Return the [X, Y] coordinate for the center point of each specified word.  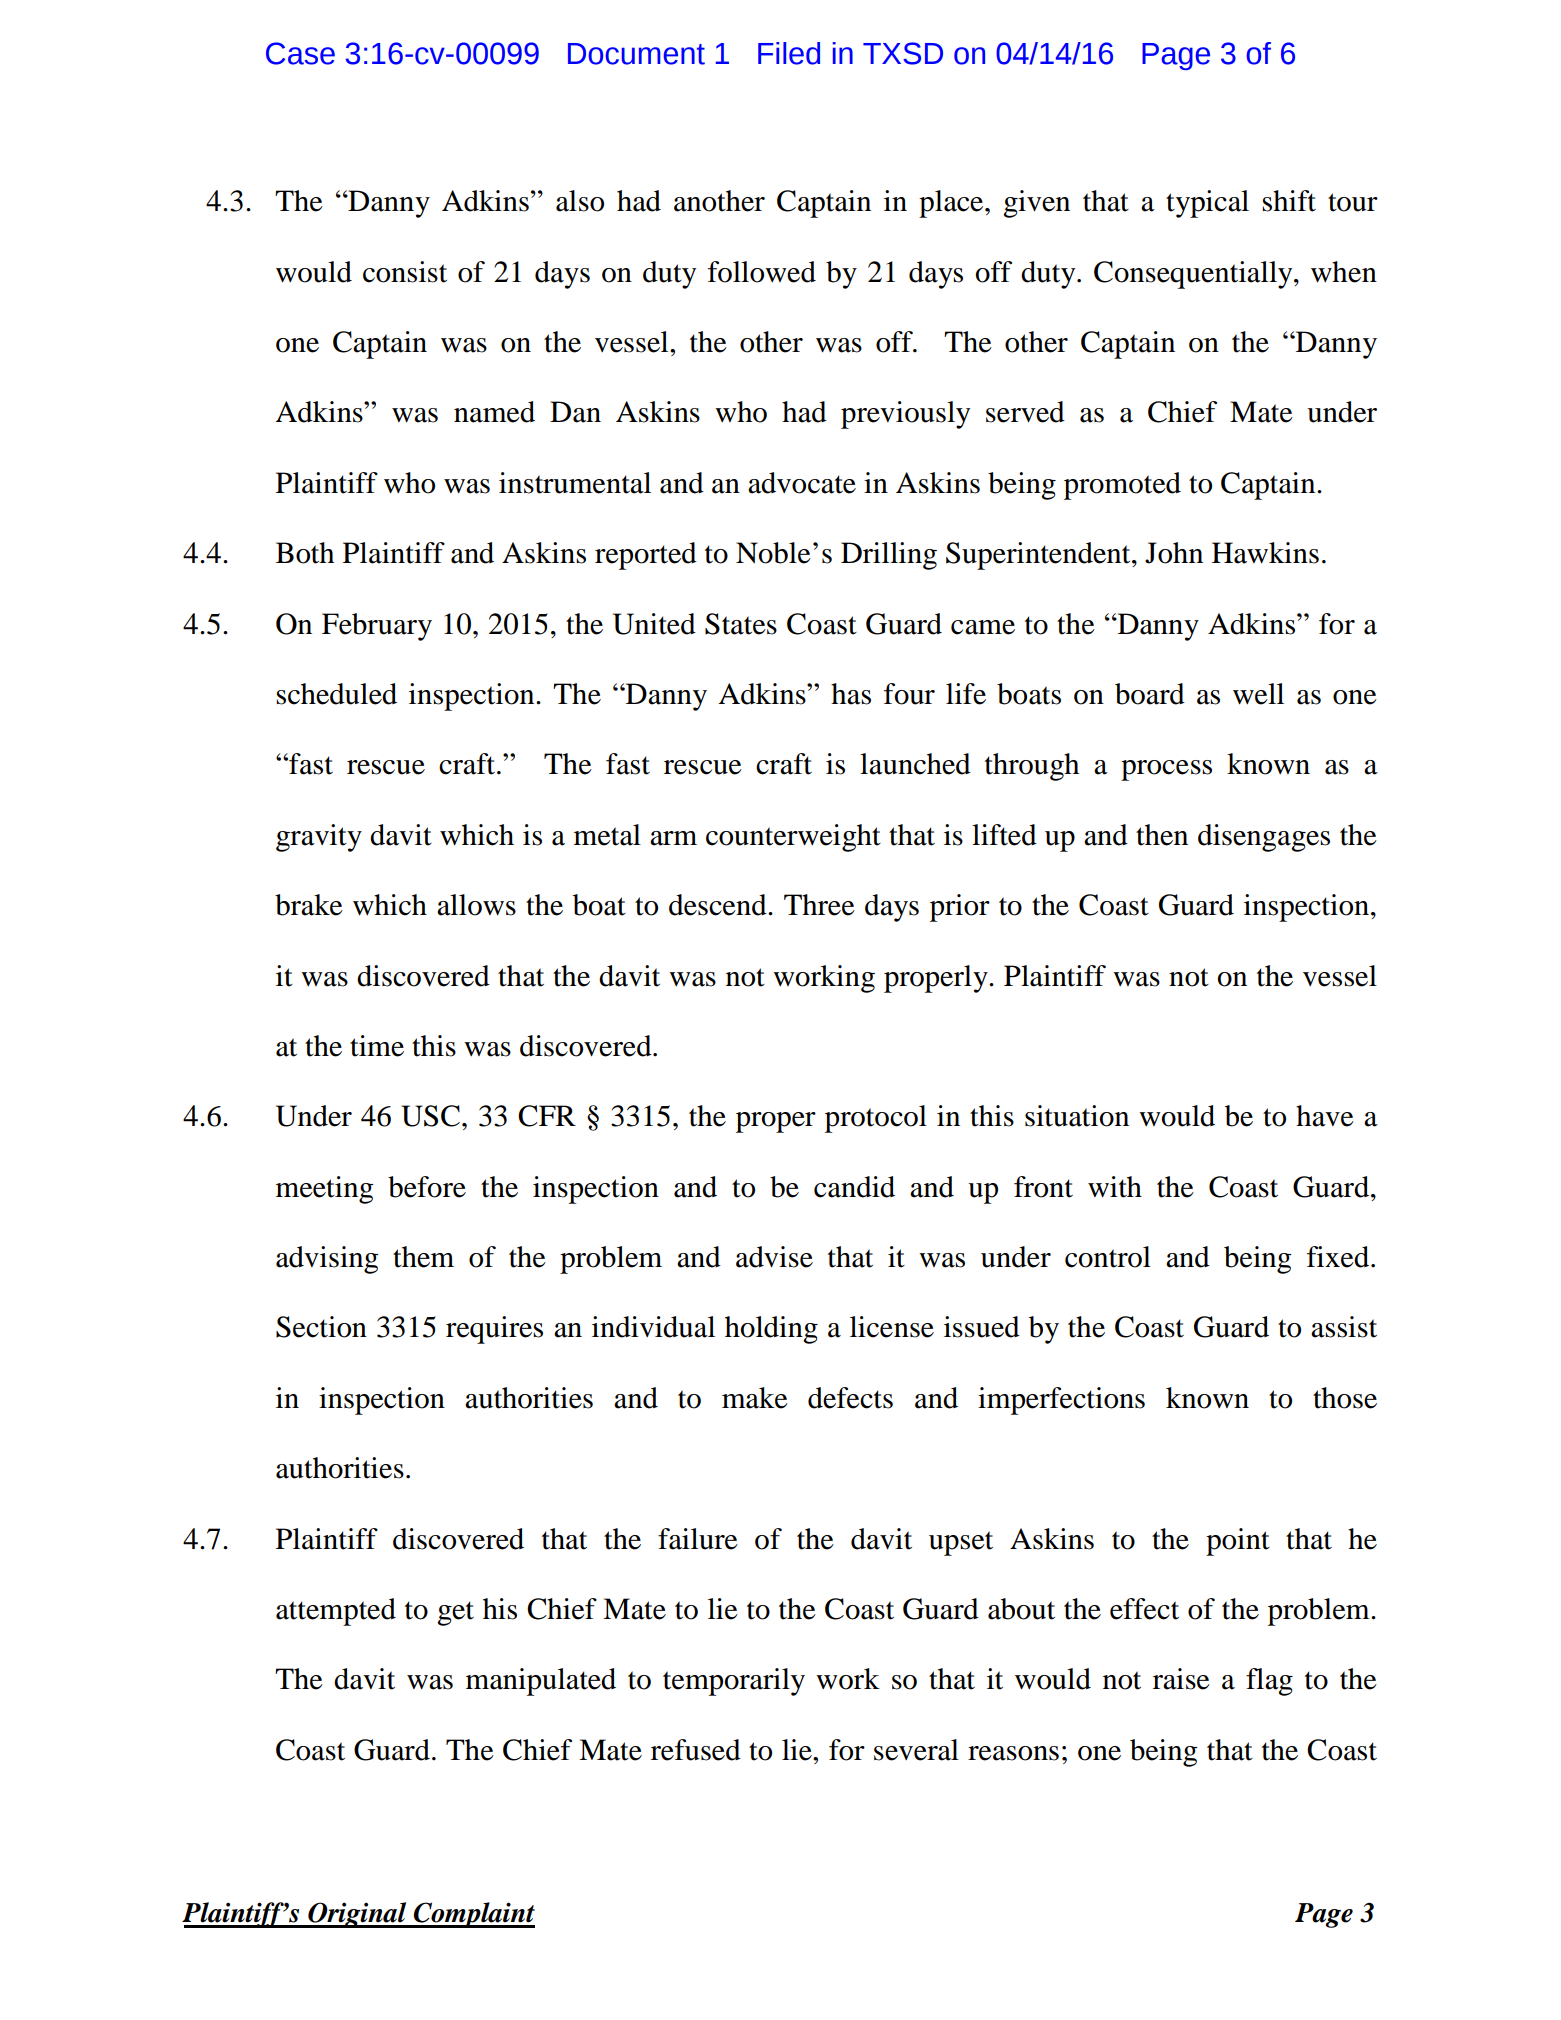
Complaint [473, 1915]
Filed [789, 53]
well [1258, 694]
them [423, 1257]
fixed [1339, 1257]
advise [774, 1257]
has [851, 694]
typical [1207, 204]
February [377, 627]
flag [1269, 1682]
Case [300, 53]
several [916, 1750]
